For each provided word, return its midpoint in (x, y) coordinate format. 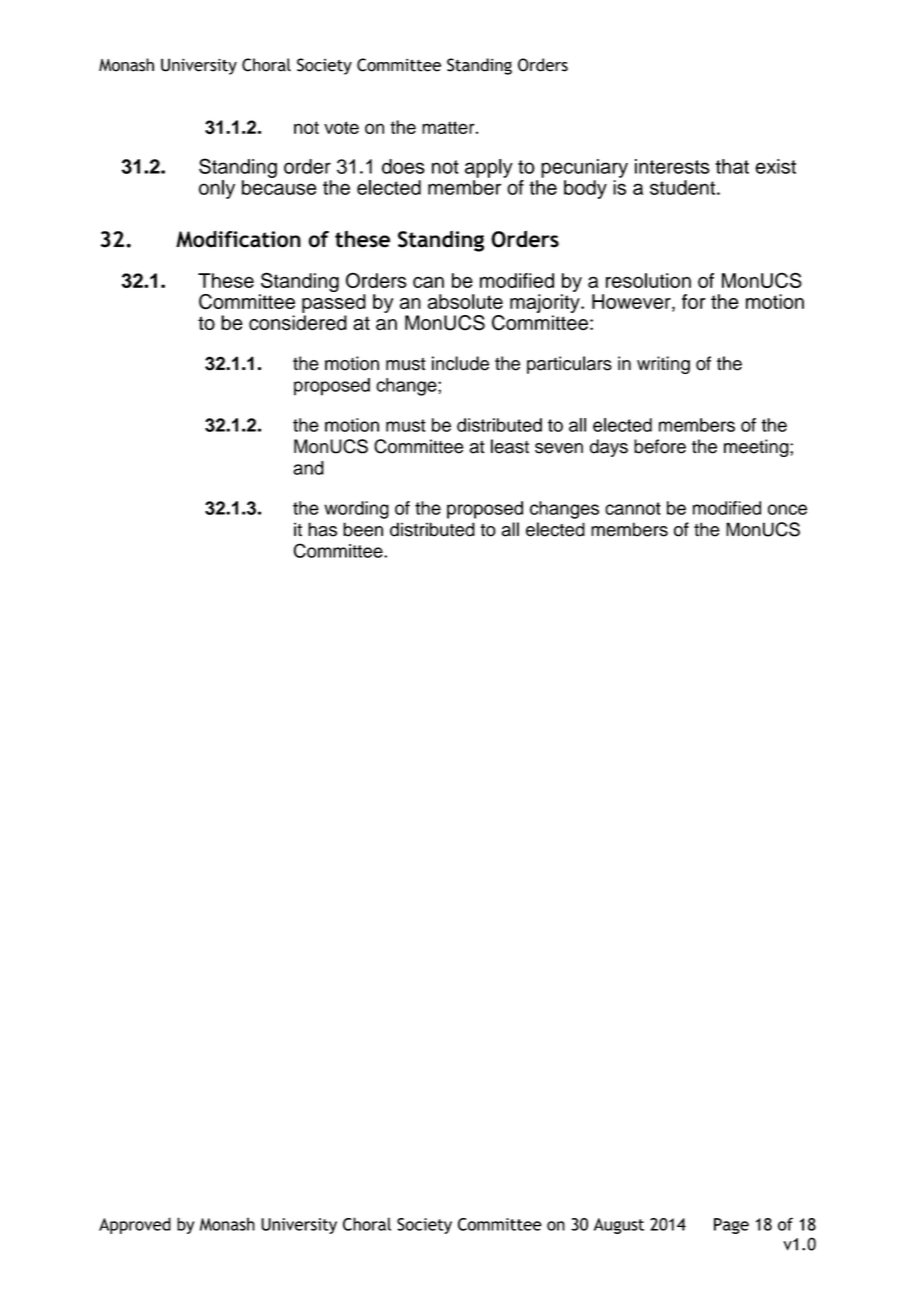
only (217, 189)
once (787, 509)
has (322, 529)
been (363, 529)
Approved (135, 1225)
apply (489, 168)
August (619, 1226)
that (732, 166)
